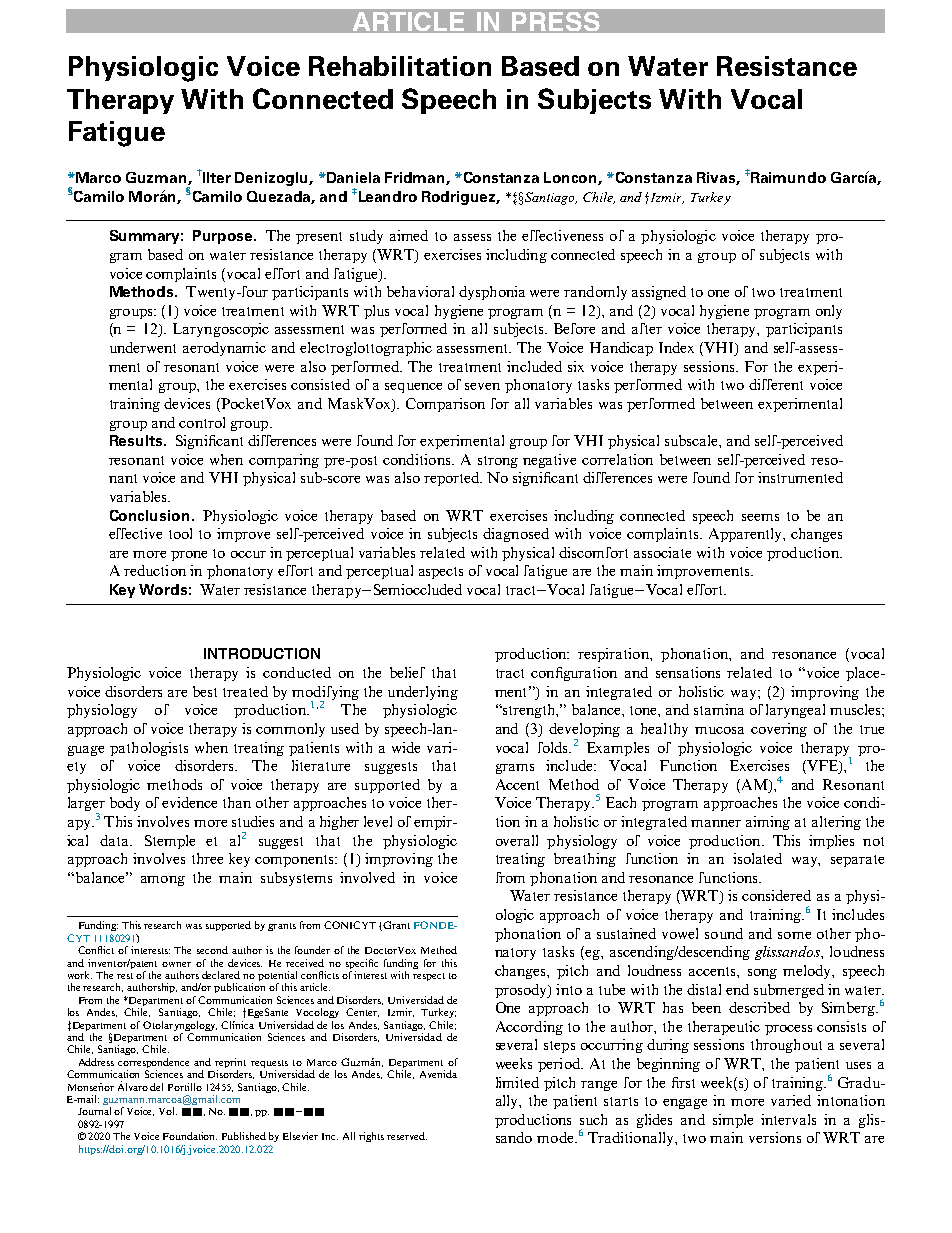 This screenshot has height=1233, width=952. What do you see at coordinates (409, 235) in the screenshot?
I see `aimed` at bounding box center [409, 235].
